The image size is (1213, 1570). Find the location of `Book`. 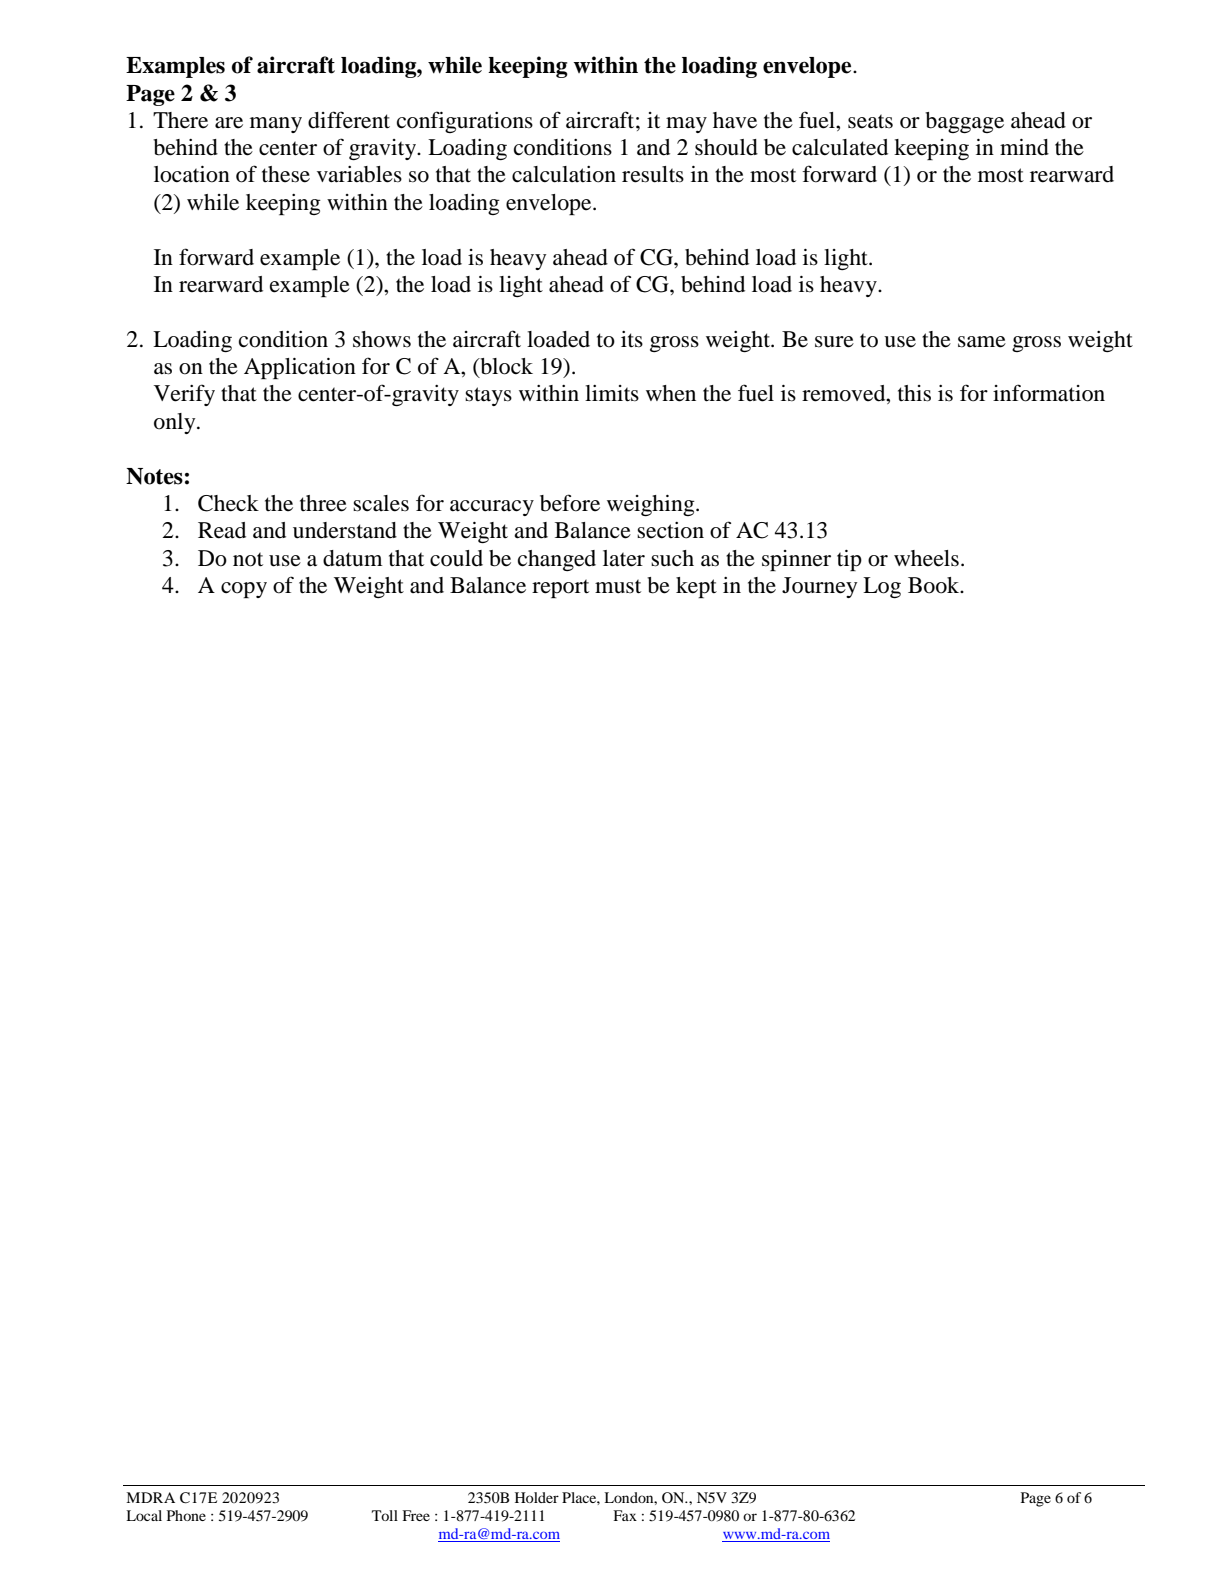

Book is located at coordinates (935, 585).
